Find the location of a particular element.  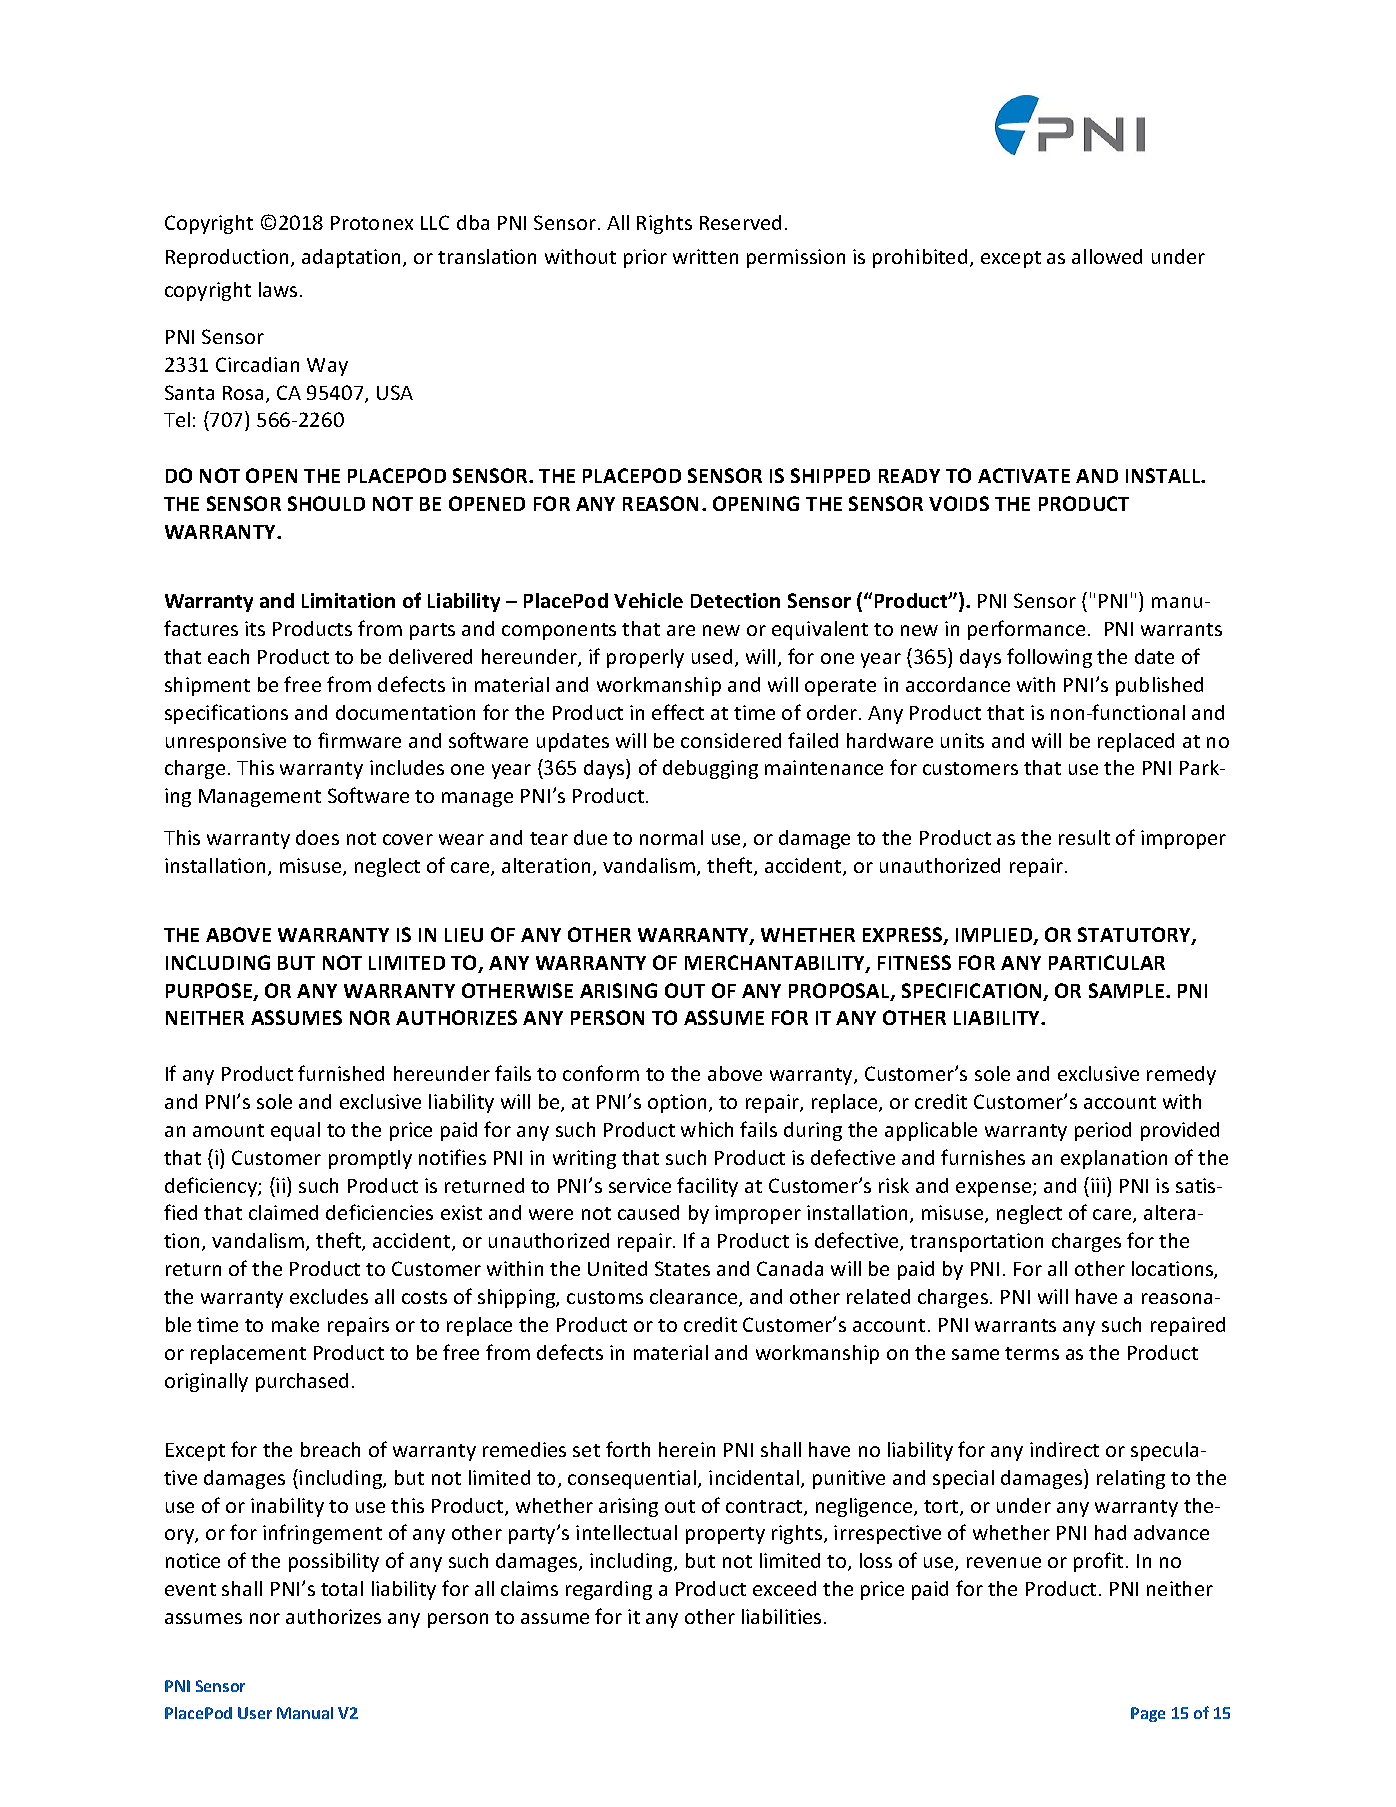

herein is located at coordinates (687, 1449).
